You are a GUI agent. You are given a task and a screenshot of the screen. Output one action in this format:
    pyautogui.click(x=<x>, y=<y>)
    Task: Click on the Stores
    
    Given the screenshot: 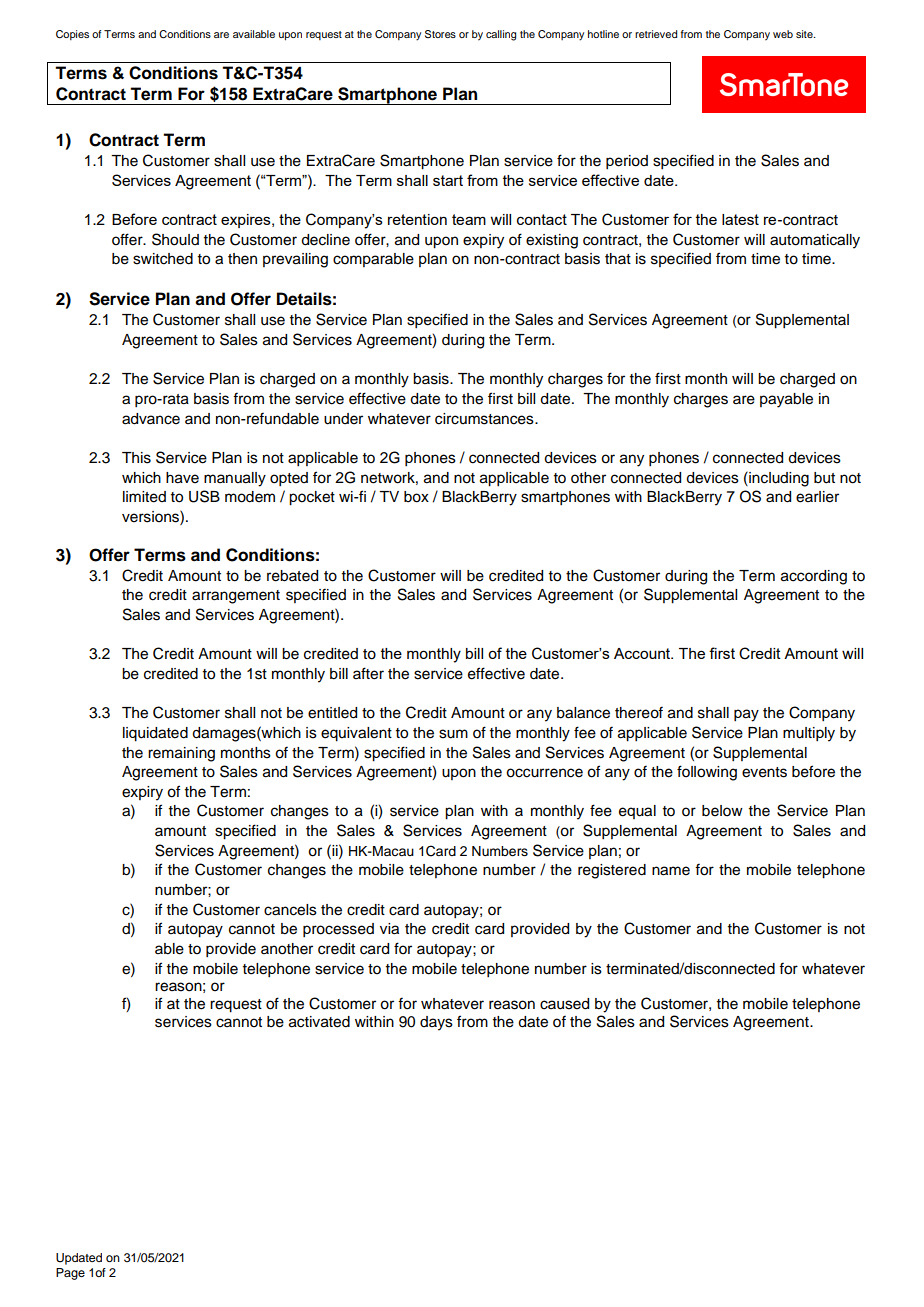 What is the action you would take?
    pyautogui.click(x=440, y=34)
